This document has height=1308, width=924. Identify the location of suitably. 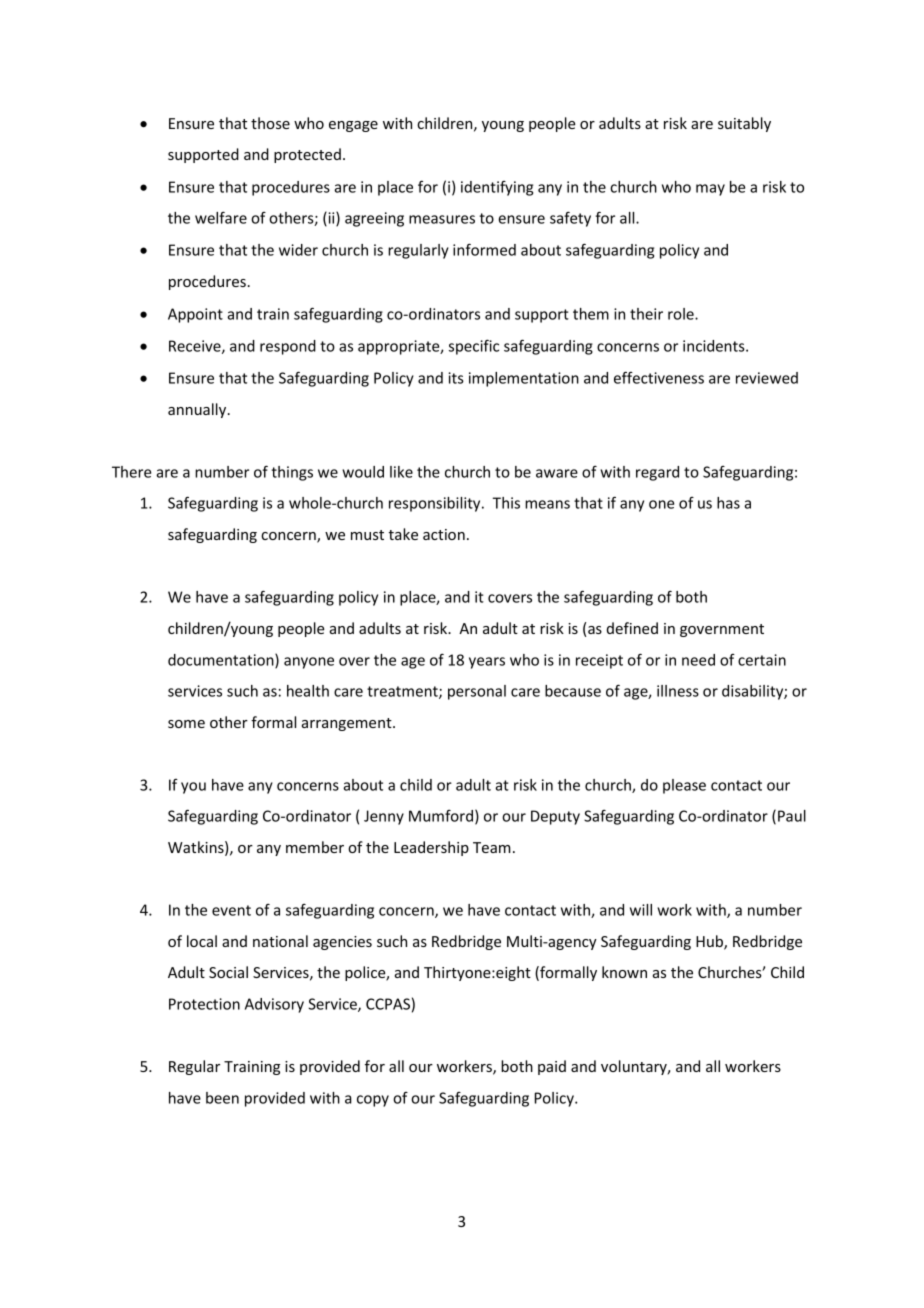
(744, 124).
